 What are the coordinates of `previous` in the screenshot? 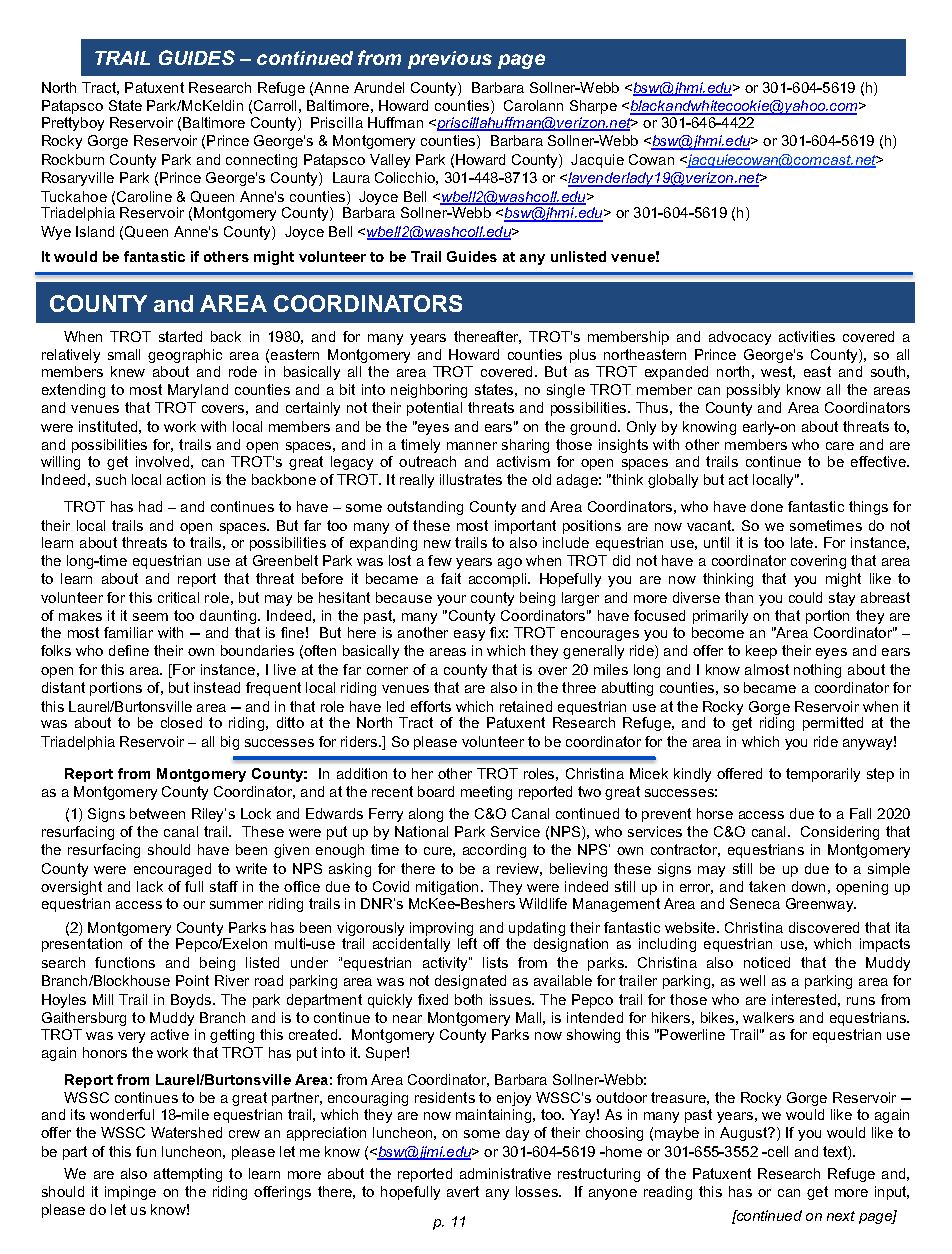 It's located at (450, 60).
